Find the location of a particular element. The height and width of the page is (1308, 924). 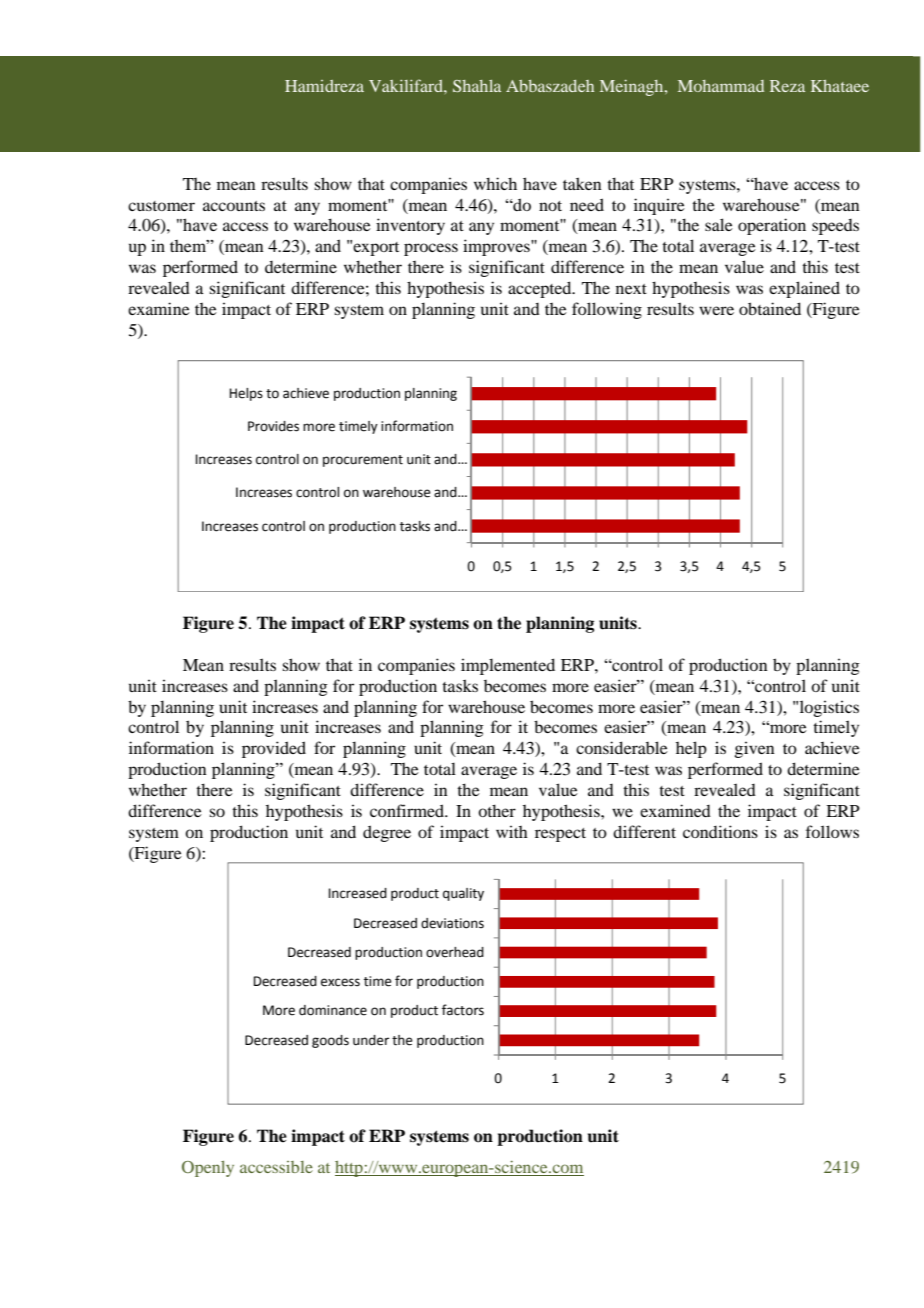

which is located at coordinates (495, 183).
